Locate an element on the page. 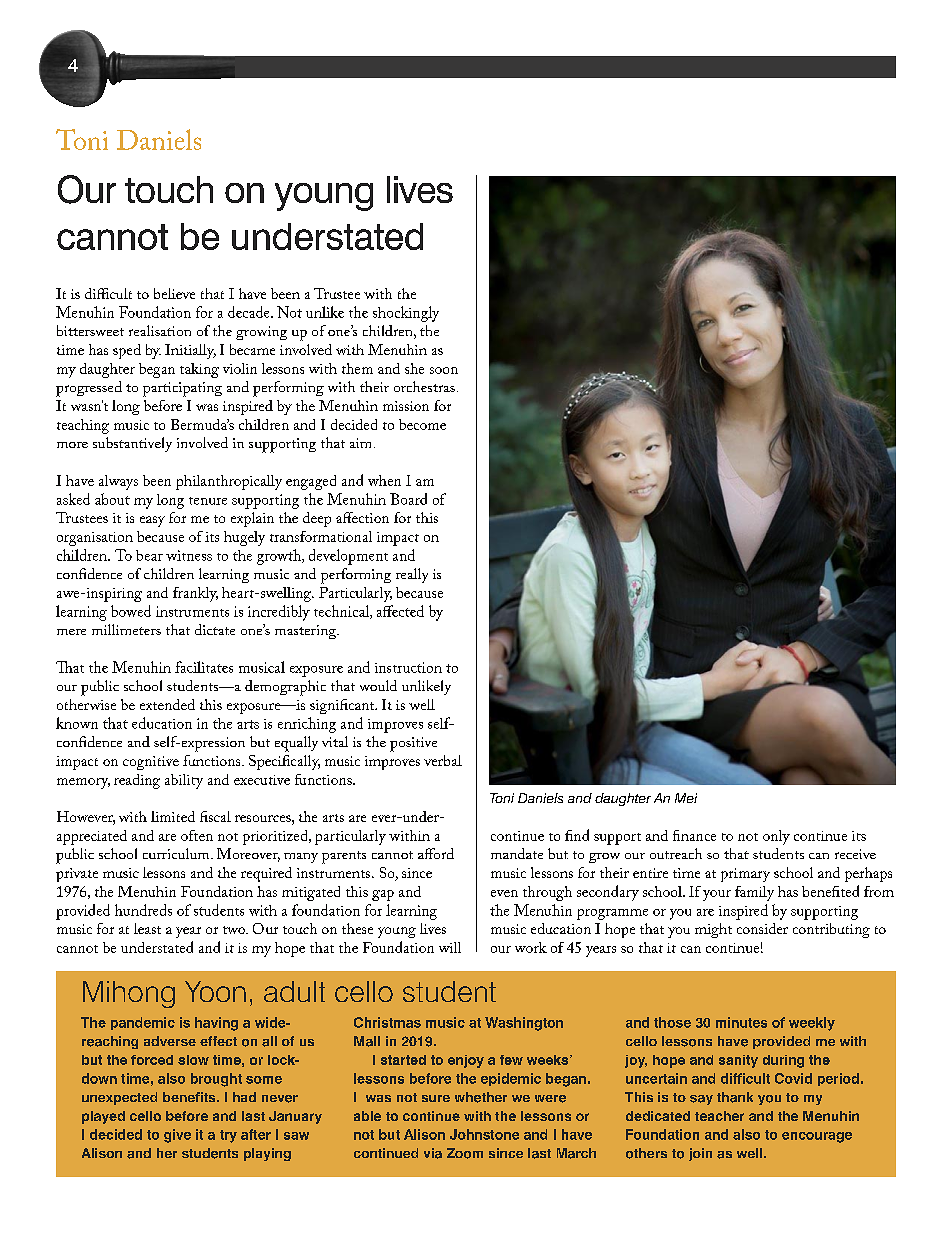 The height and width of the image is (1233, 952). soon is located at coordinates (444, 370).
